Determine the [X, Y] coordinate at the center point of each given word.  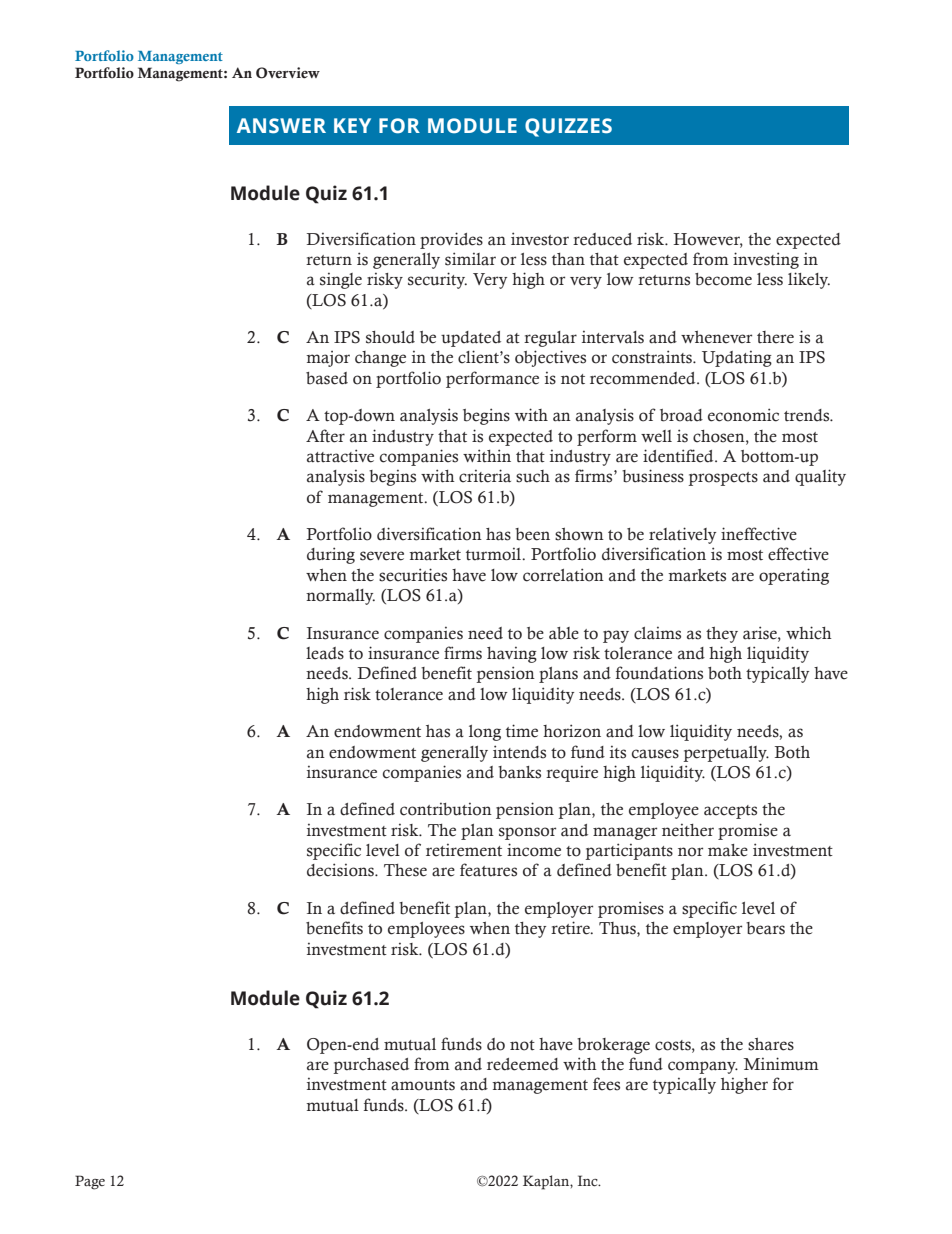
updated [471, 339]
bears [765, 928]
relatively [682, 535]
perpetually [726, 754]
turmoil [495, 554]
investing [766, 260]
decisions [341, 870]
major [328, 359]
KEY [352, 125]
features [488, 870]
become [723, 279]
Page [90, 1182]
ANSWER [281, 126]
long [485, 733]
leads [325, 653]
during [331, 555]
